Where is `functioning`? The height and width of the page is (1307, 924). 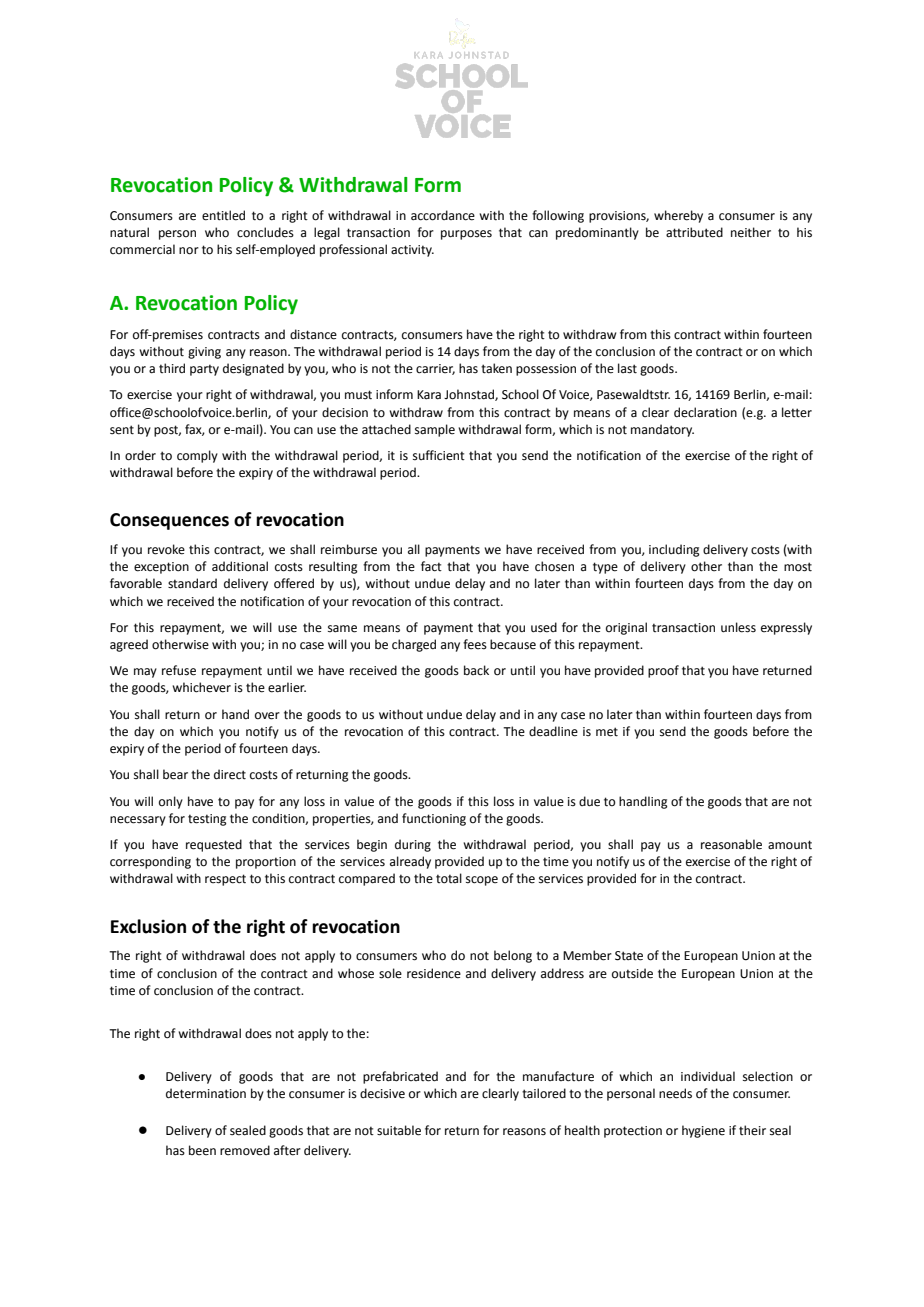
functioning is located at coordinates (434, 819).
